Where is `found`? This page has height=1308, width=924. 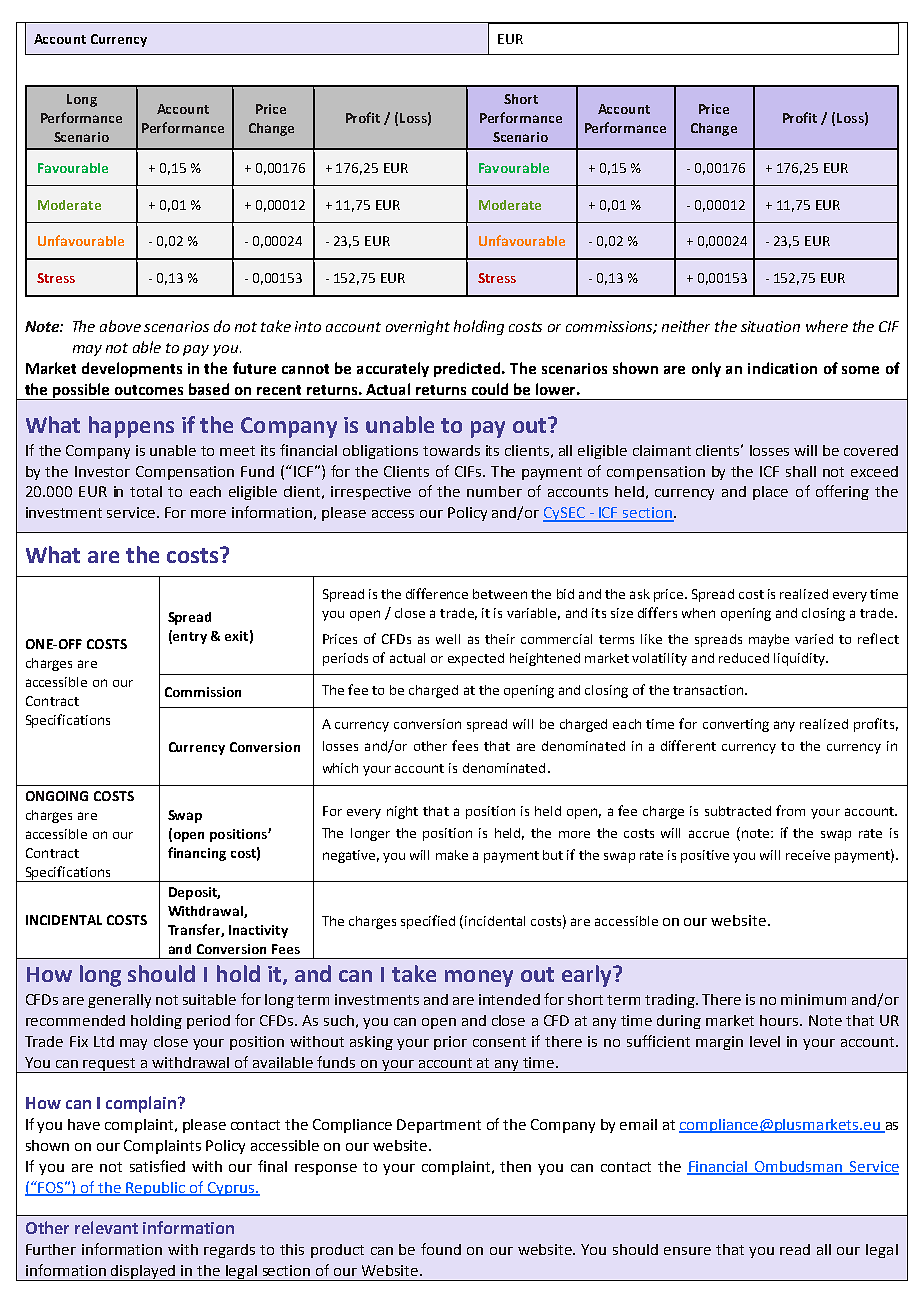 found is located at coordinates (441, 1249).
